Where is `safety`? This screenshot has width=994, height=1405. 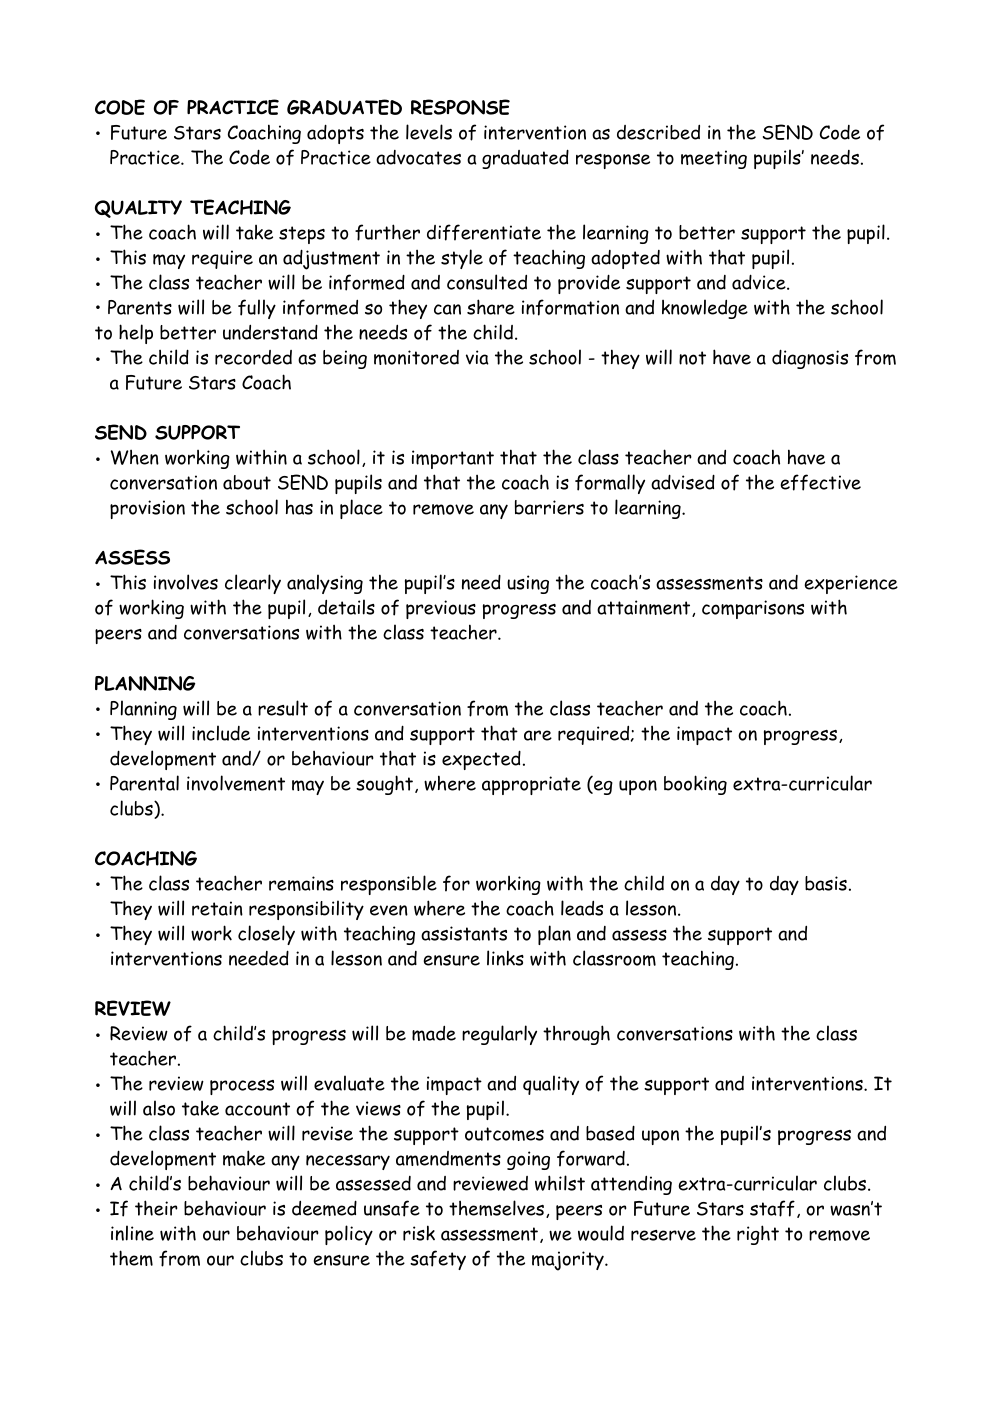
safety is located at coordinates (438, 1260).
